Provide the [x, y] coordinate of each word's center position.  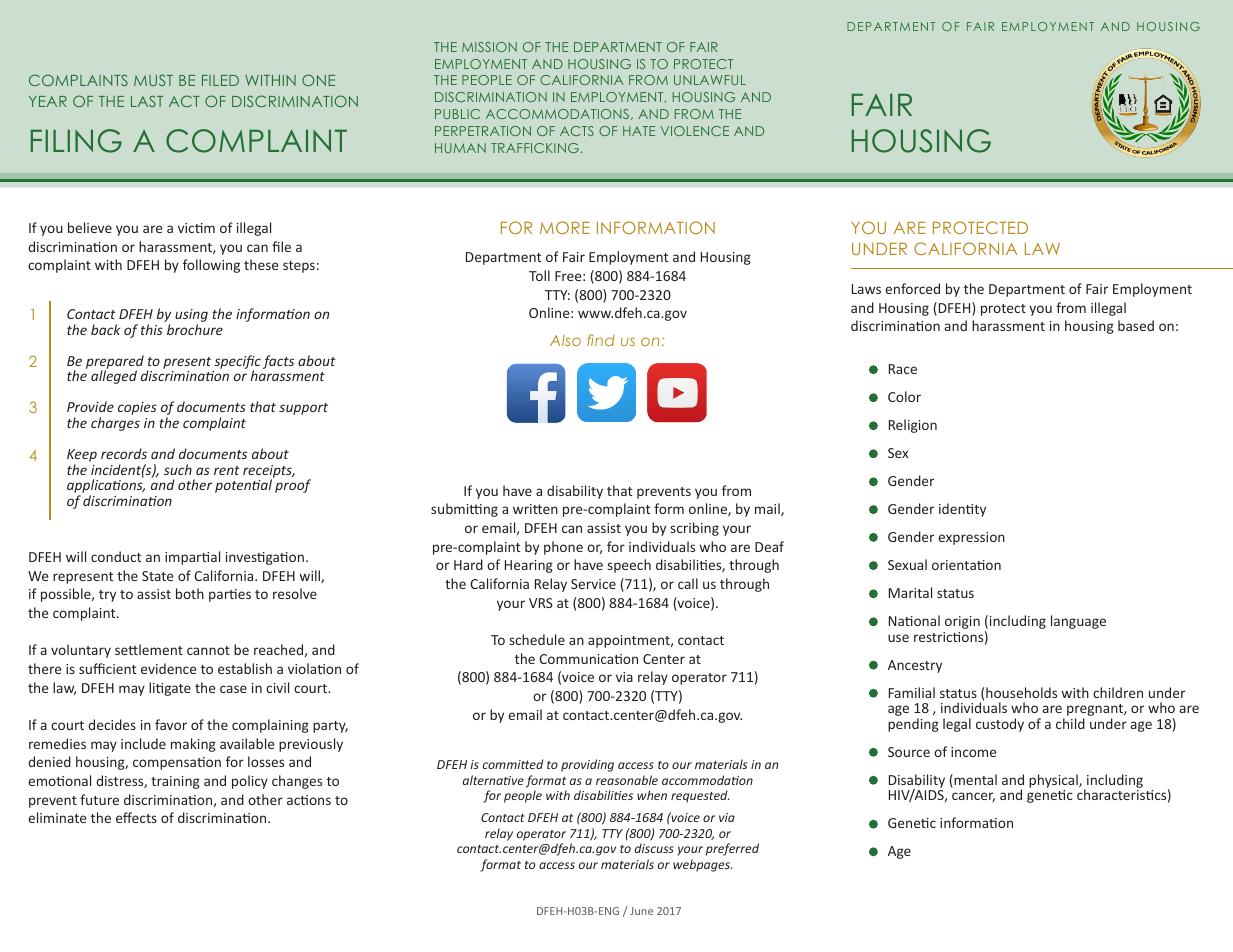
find [601, 340]
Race [903, 369]
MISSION [489, 47]
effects [136, 817]
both [190, 593]
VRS [541, 603]
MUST [153, 80]
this [152, 329]
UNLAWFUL [710, 80]
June [641, 911]
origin [962, 622]
